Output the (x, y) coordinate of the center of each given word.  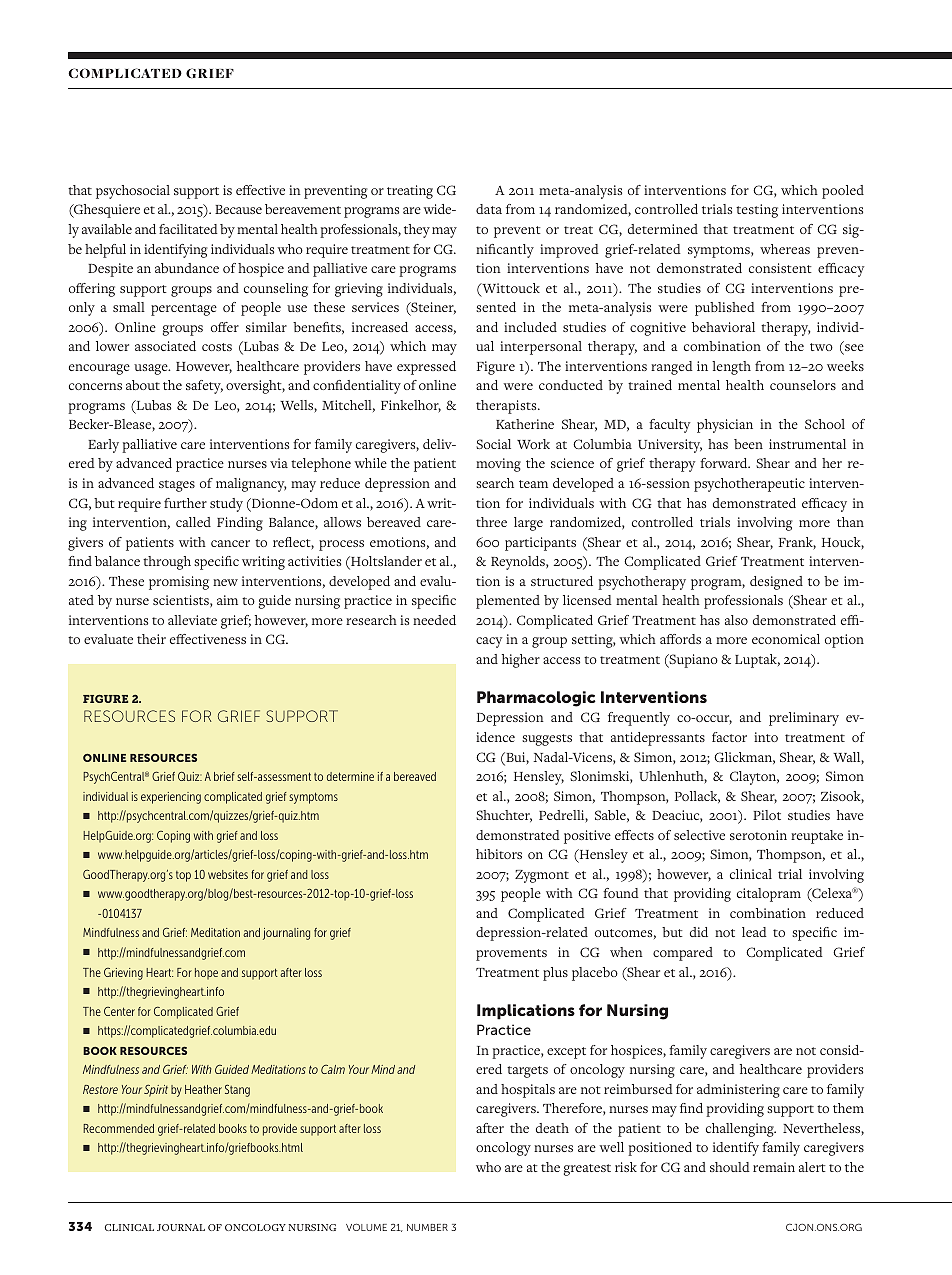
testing (757, 211)
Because (238, 209)
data (489, 209)
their (151, 639)
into (766, 737)
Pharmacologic (536, 699)
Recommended (118, 1128)
